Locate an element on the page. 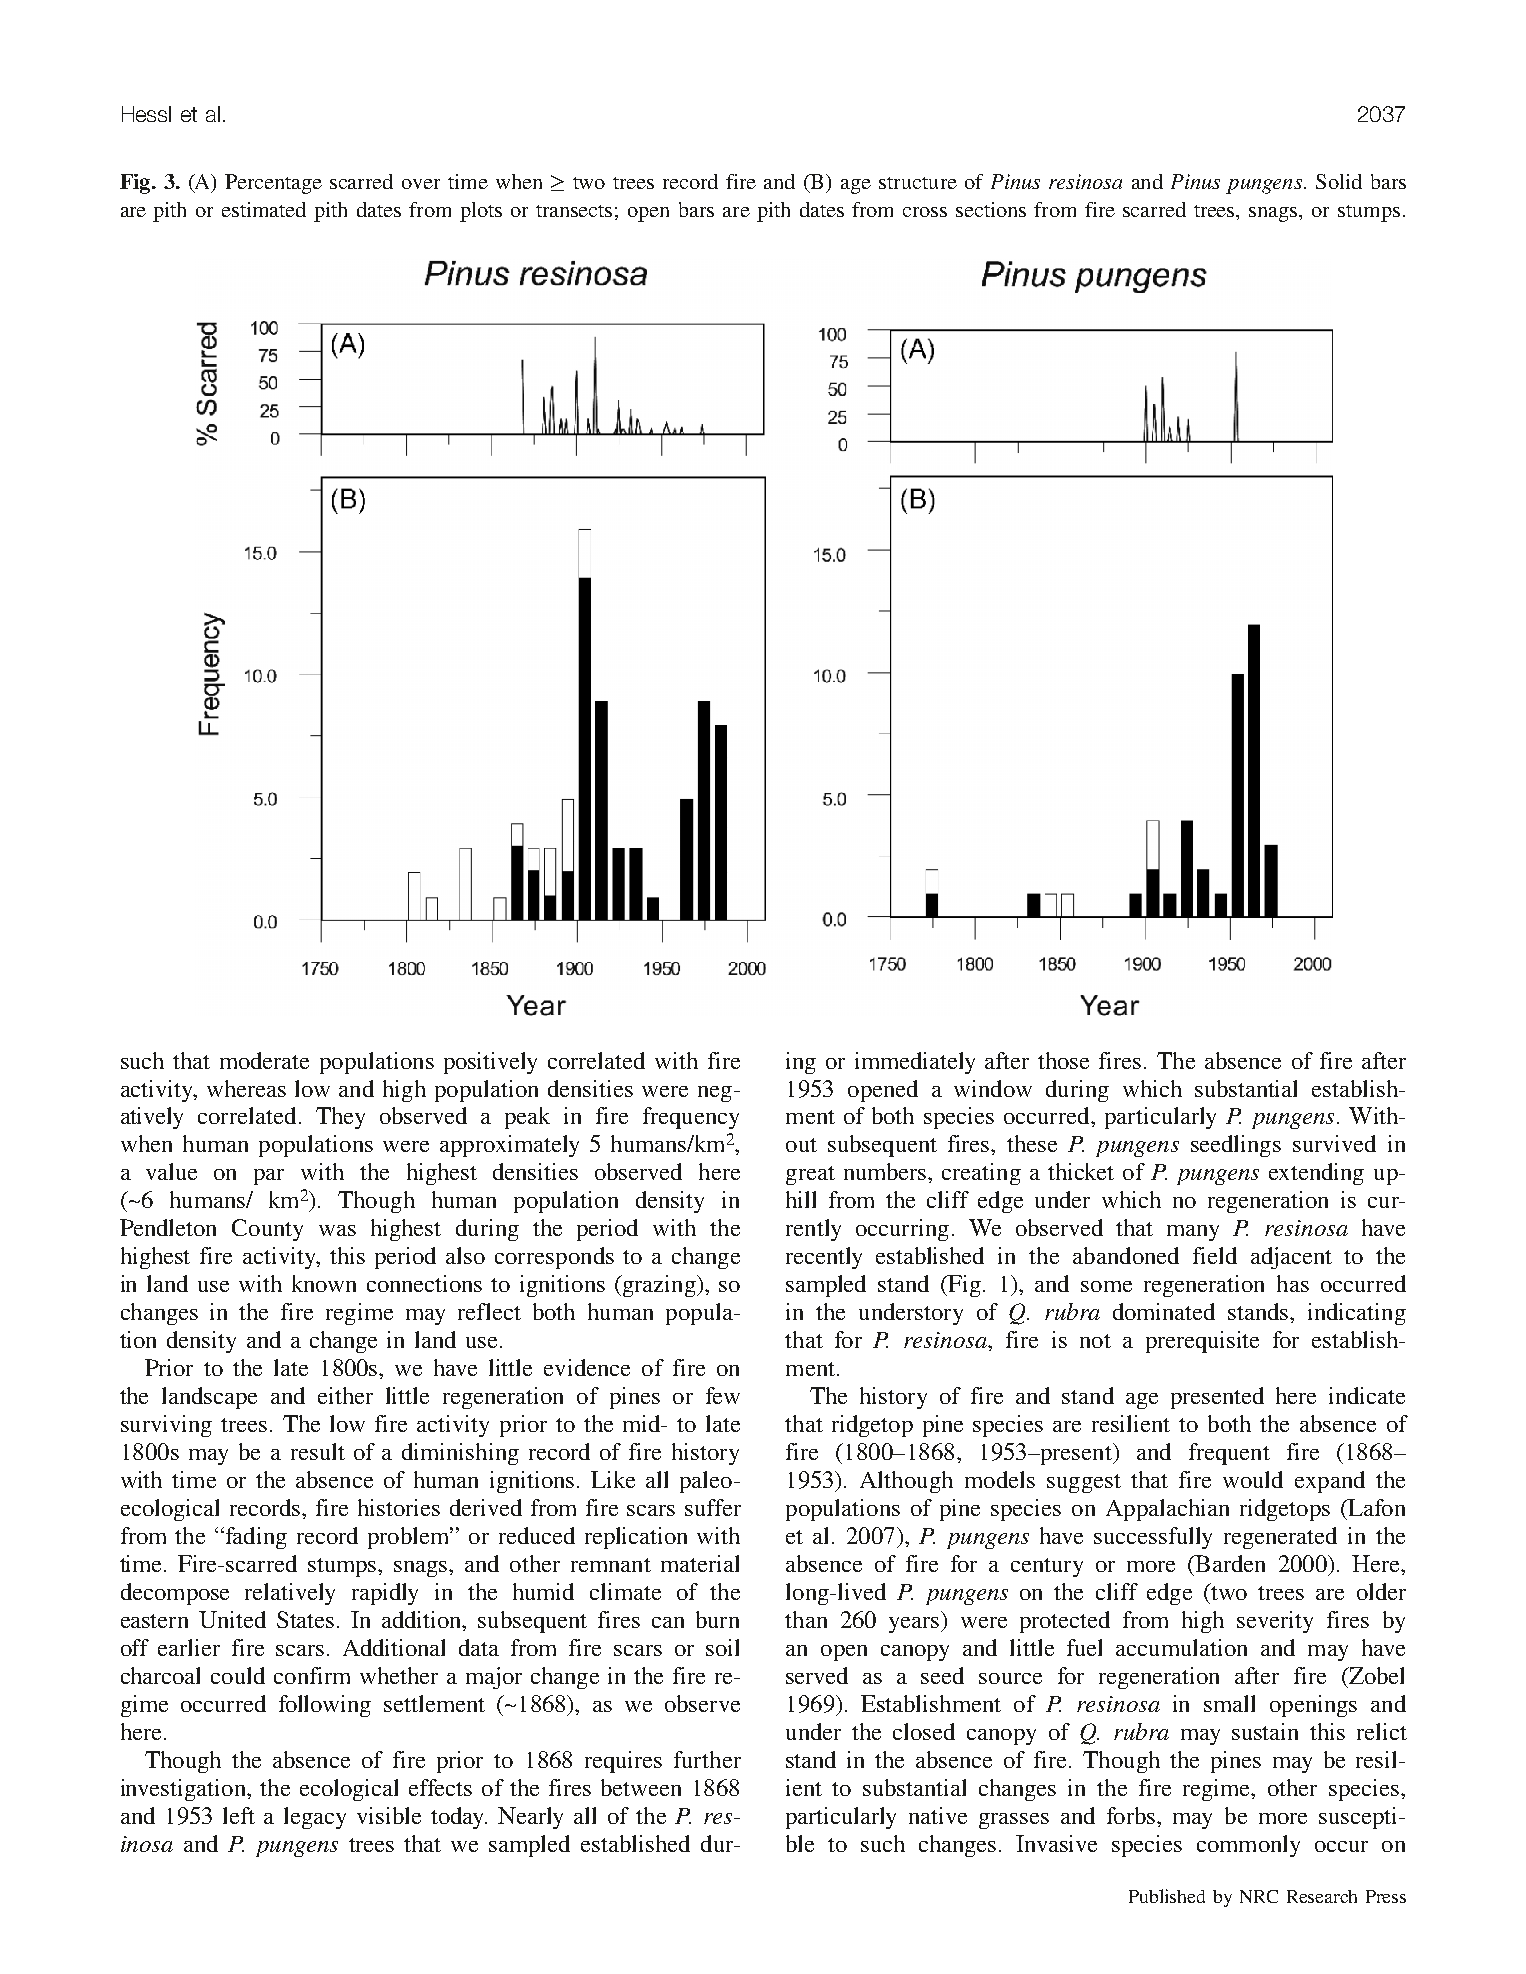  further is located at coordinates (707, 1759).
